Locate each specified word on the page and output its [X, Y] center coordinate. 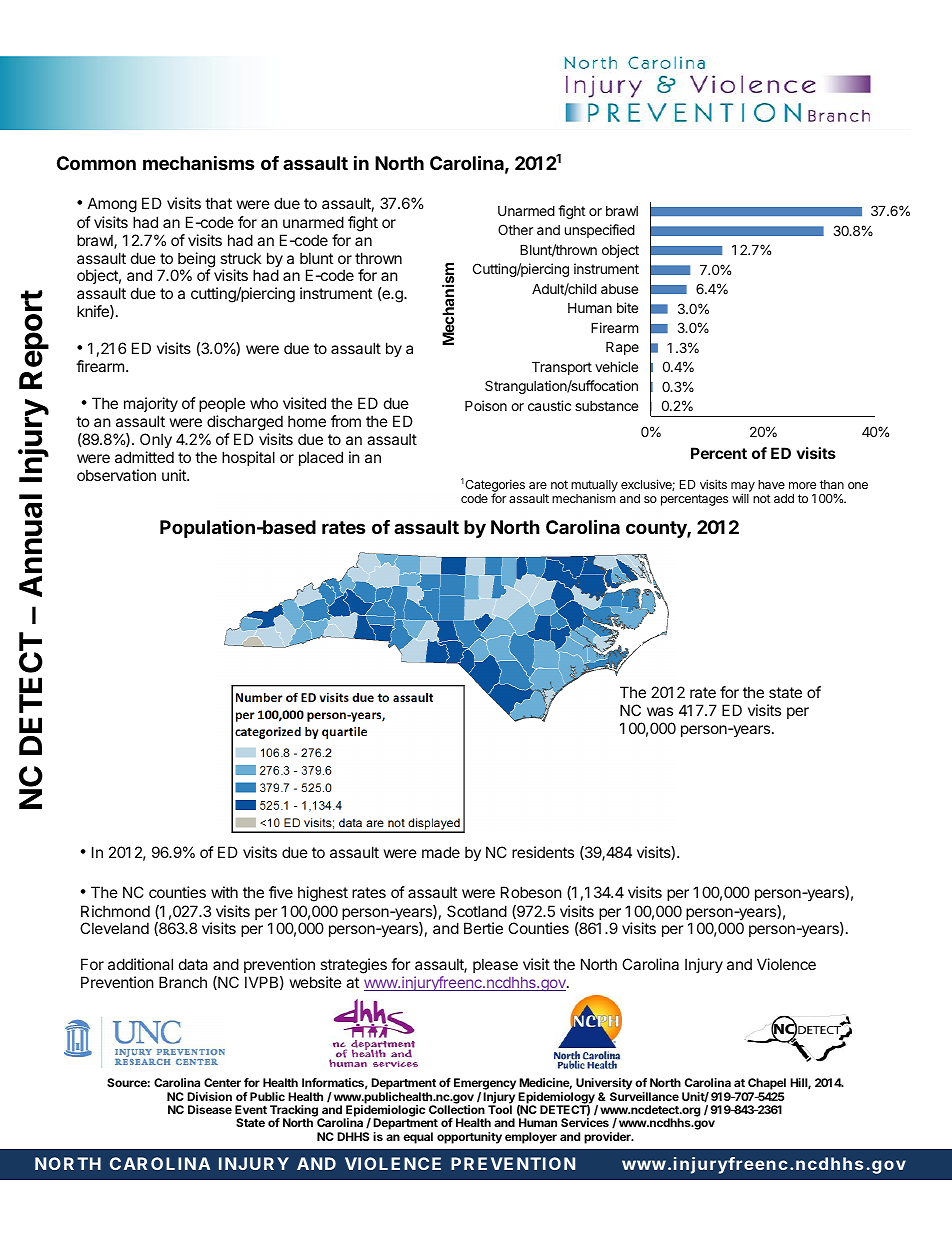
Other [515, 229]
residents [543, 852]
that [218, 203]
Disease [210, 1109]
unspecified [600, 231]
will [740, 498]
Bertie [483, 928]
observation [116, 475]
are [538, 485]
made [441, 852]
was [660, 711]
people [222, 404]
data [193, 964]
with [224, 892]
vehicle [616, 366]
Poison [486, 405]
